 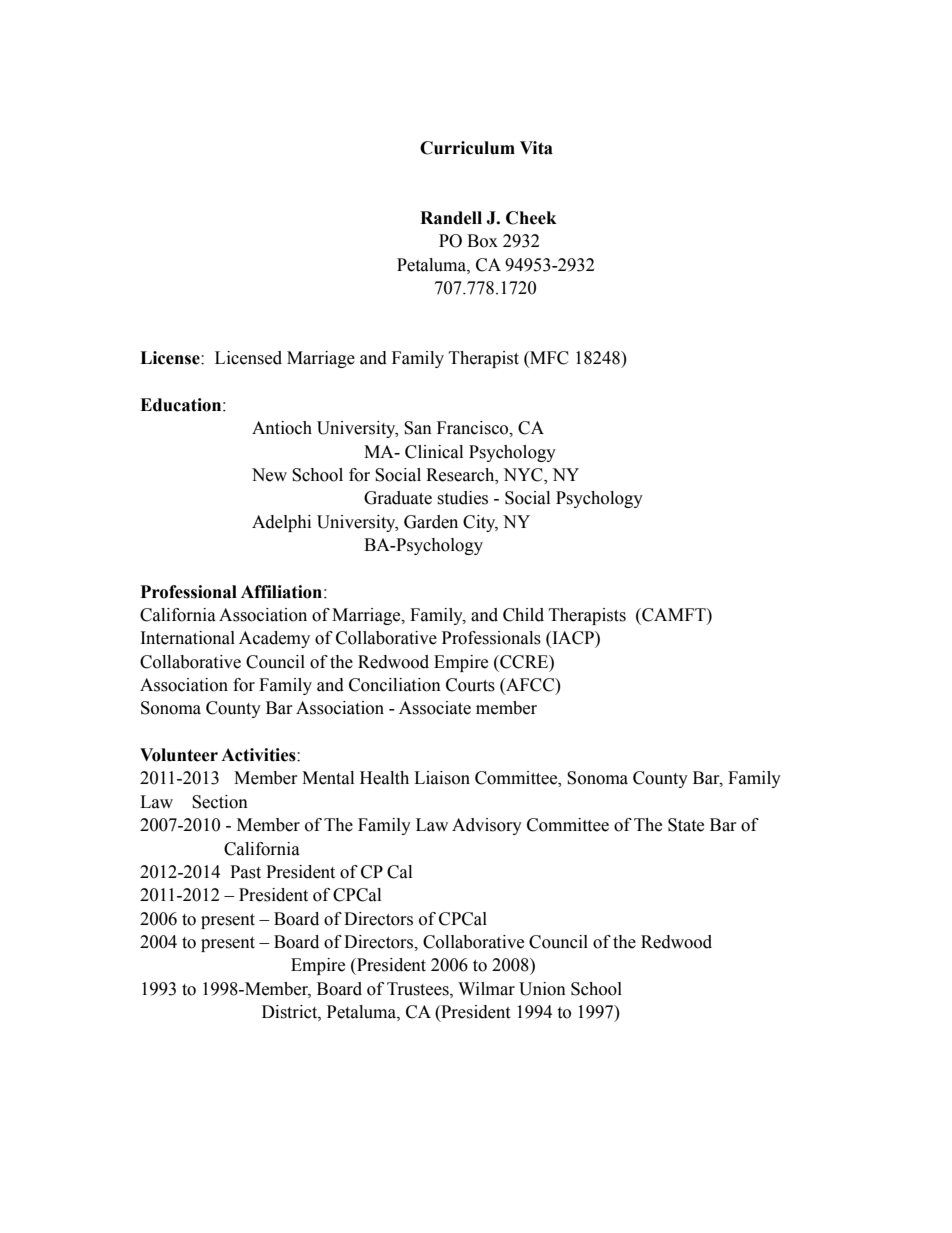 I want to click on MFC, so click(x=548, y=359).
